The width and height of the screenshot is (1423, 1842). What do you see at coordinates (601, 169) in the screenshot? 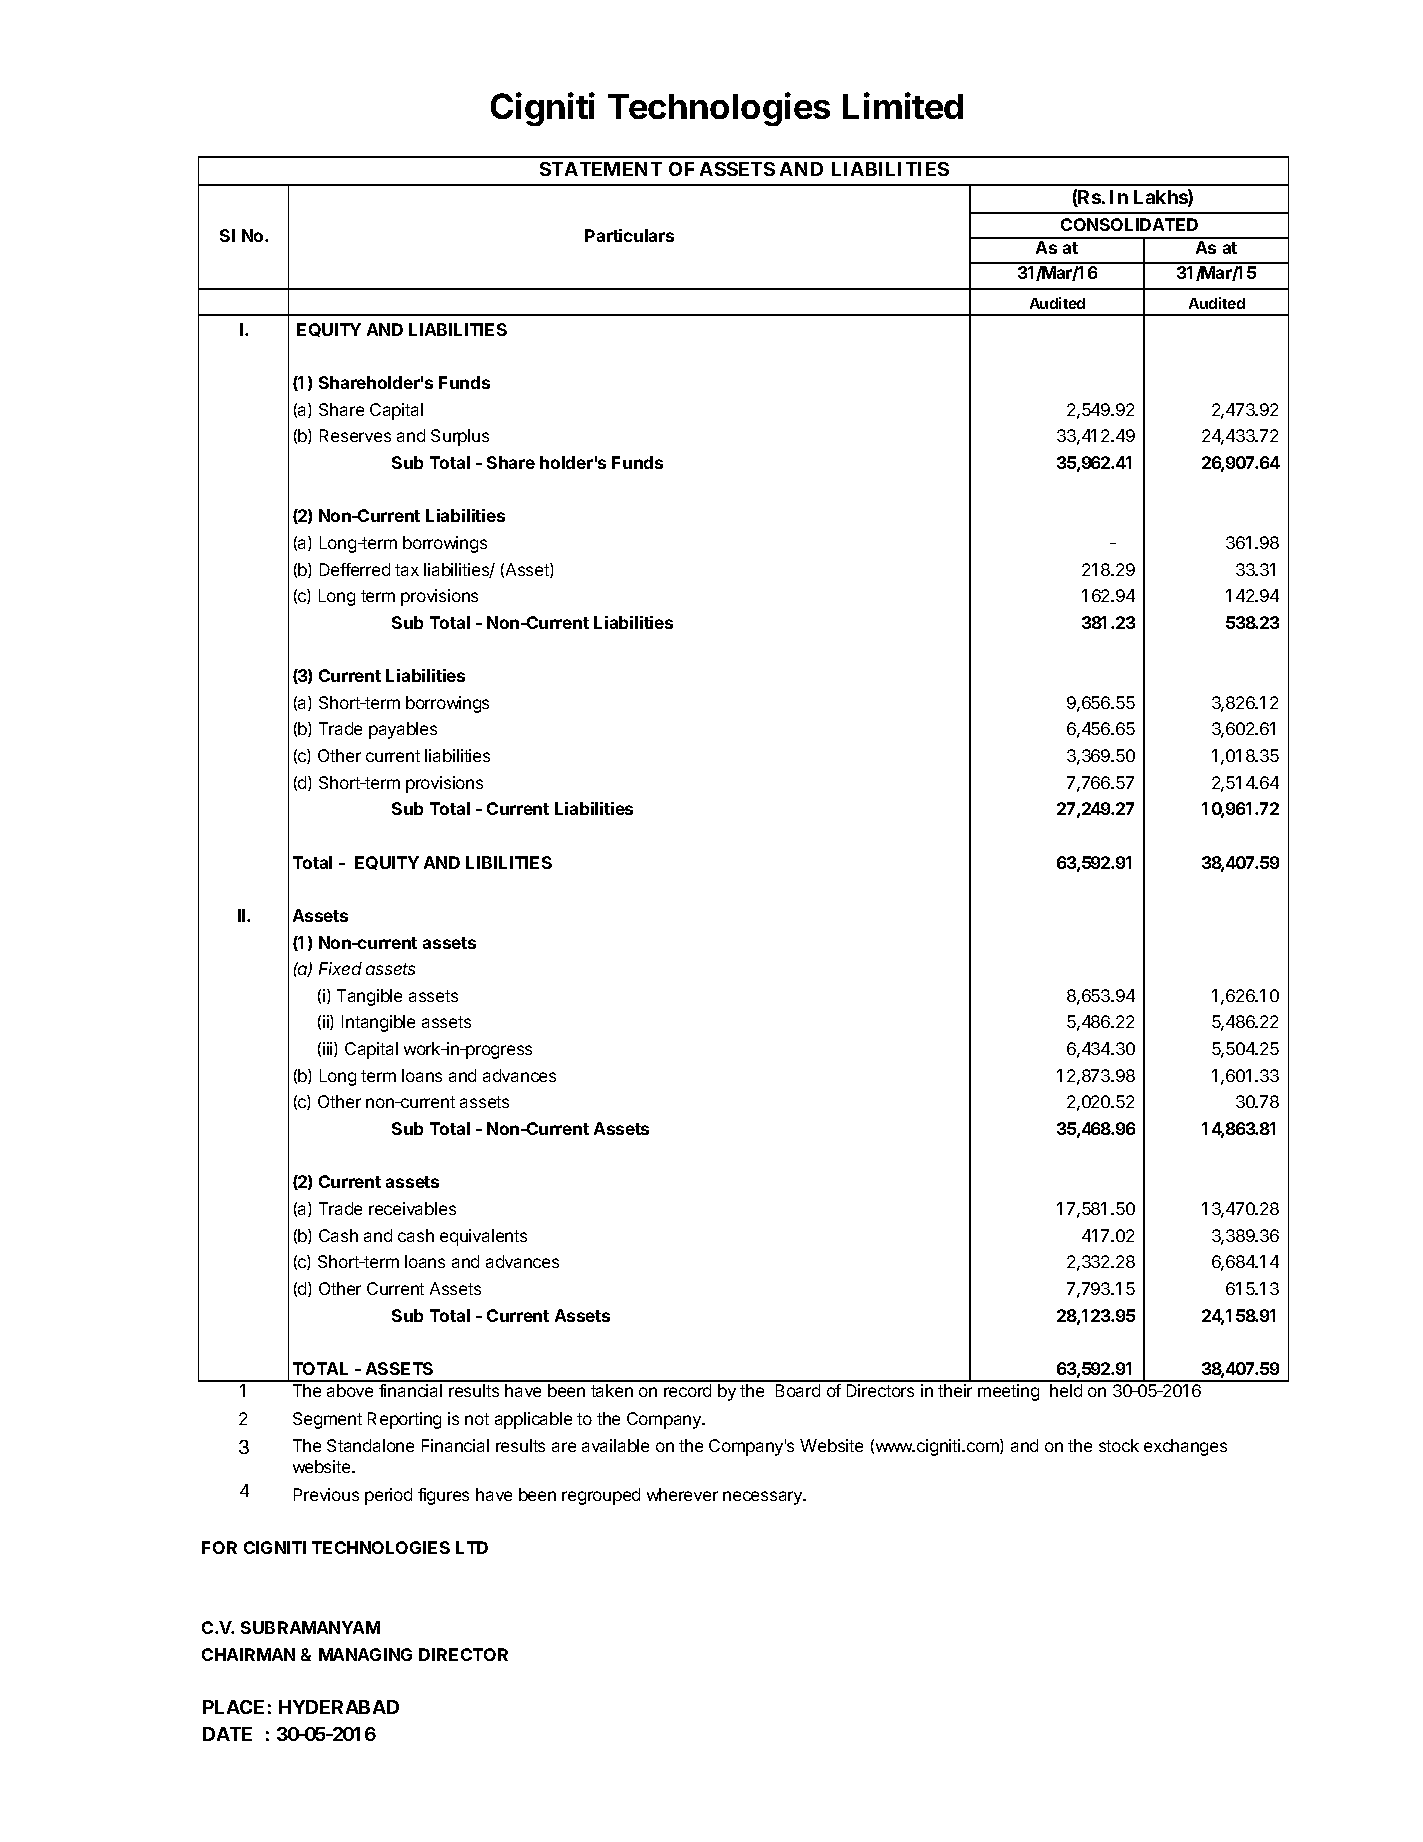
I see `STATEMENT` at bounding box center [601, 169].
